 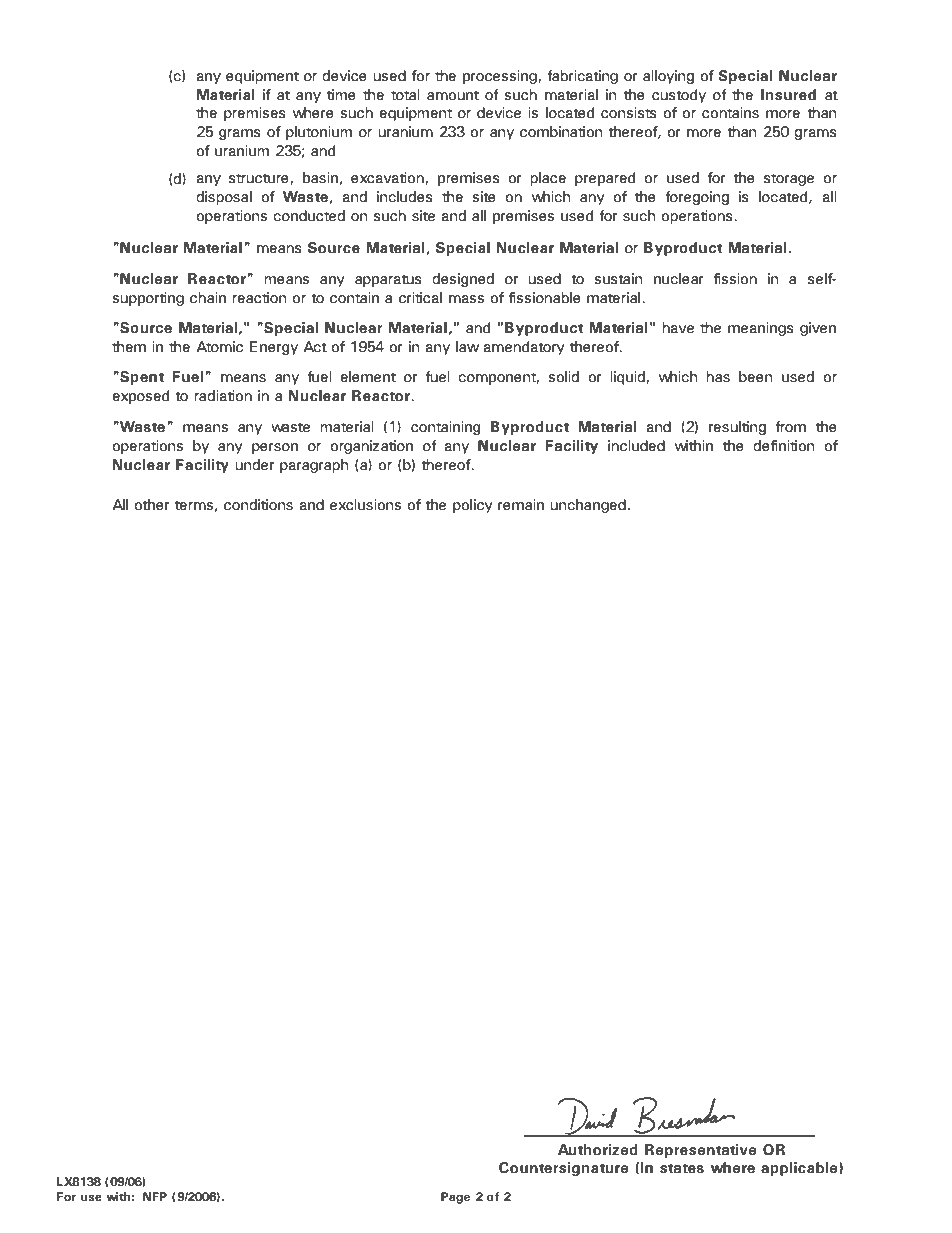 What do you see at coordinates (258, 505) in the screenshot?
I see `conditions` at bounding box center [258, 505].
